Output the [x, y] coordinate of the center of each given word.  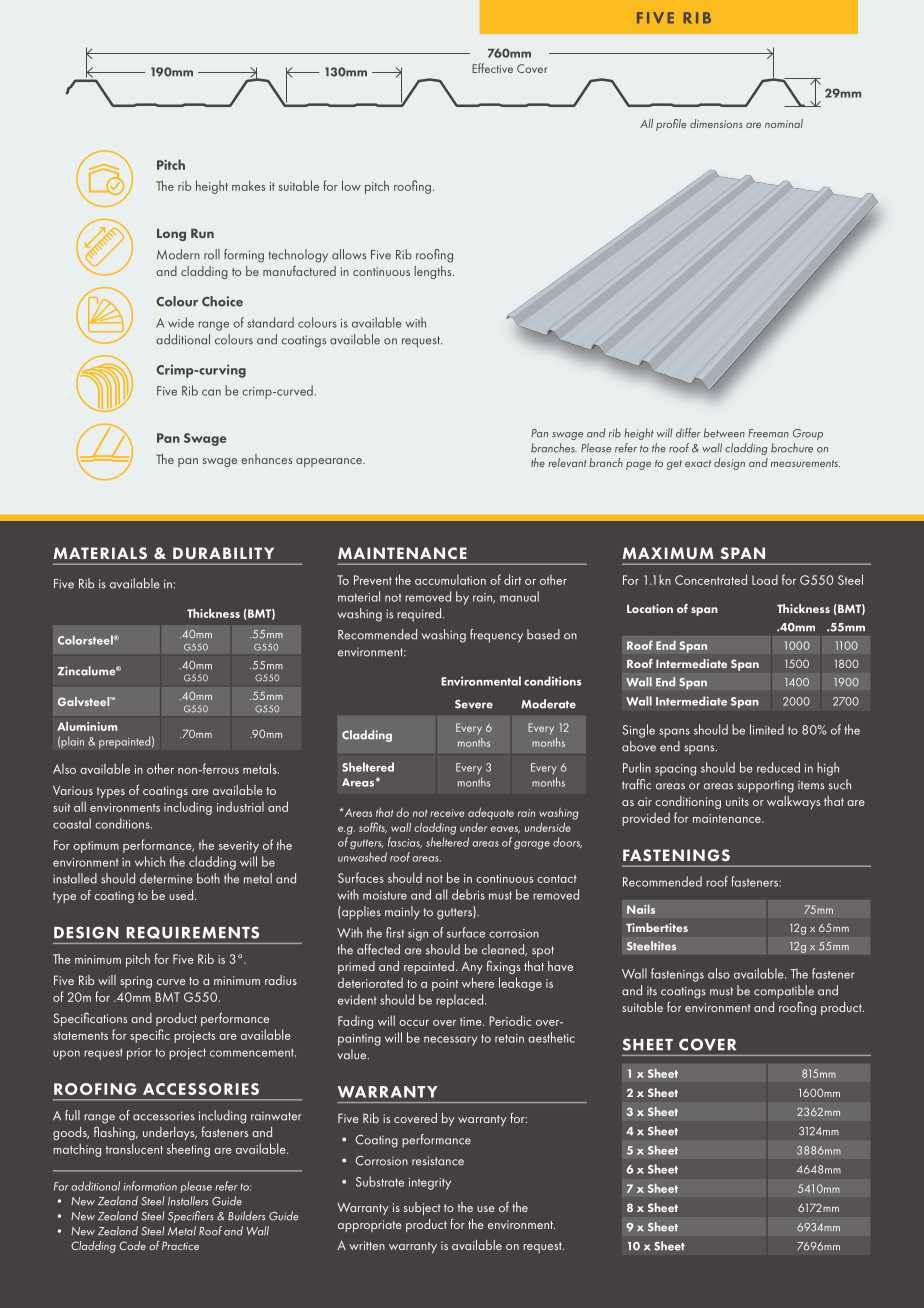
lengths [434, 272]
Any [472, 967]
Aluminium [87, 726]
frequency [496, 636]
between [724, 433]
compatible [784, 992]
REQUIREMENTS [193, 932]
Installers [188, 1201]
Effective [492, 68]
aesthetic [551, 1037]
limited [767, 729]
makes [248, 185]
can [211, 392]
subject [422, 1208]
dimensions [716, 123]
